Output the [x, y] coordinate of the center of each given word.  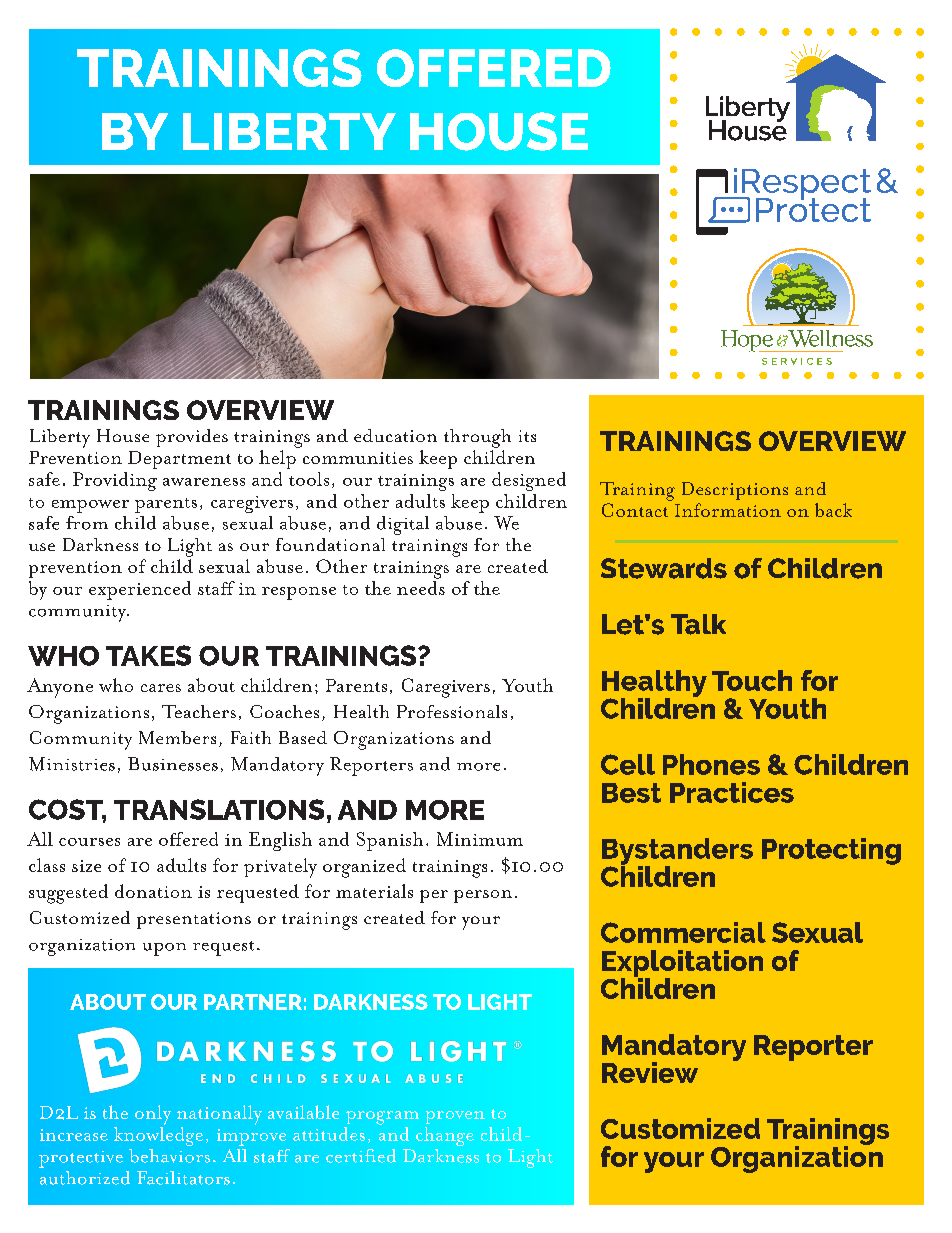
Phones [711, 764]
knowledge [158, 1136]
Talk [698, 624]
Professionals [452, 711]
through [477, 438]
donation [153, 891]
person [483, 896]
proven [455, 1117]
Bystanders [677, 852]
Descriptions [735, 491]
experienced [140, 590]
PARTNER [253, 1002]
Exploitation [682, 964]
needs [421, 588]
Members [177, 737]
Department [179, 460]
